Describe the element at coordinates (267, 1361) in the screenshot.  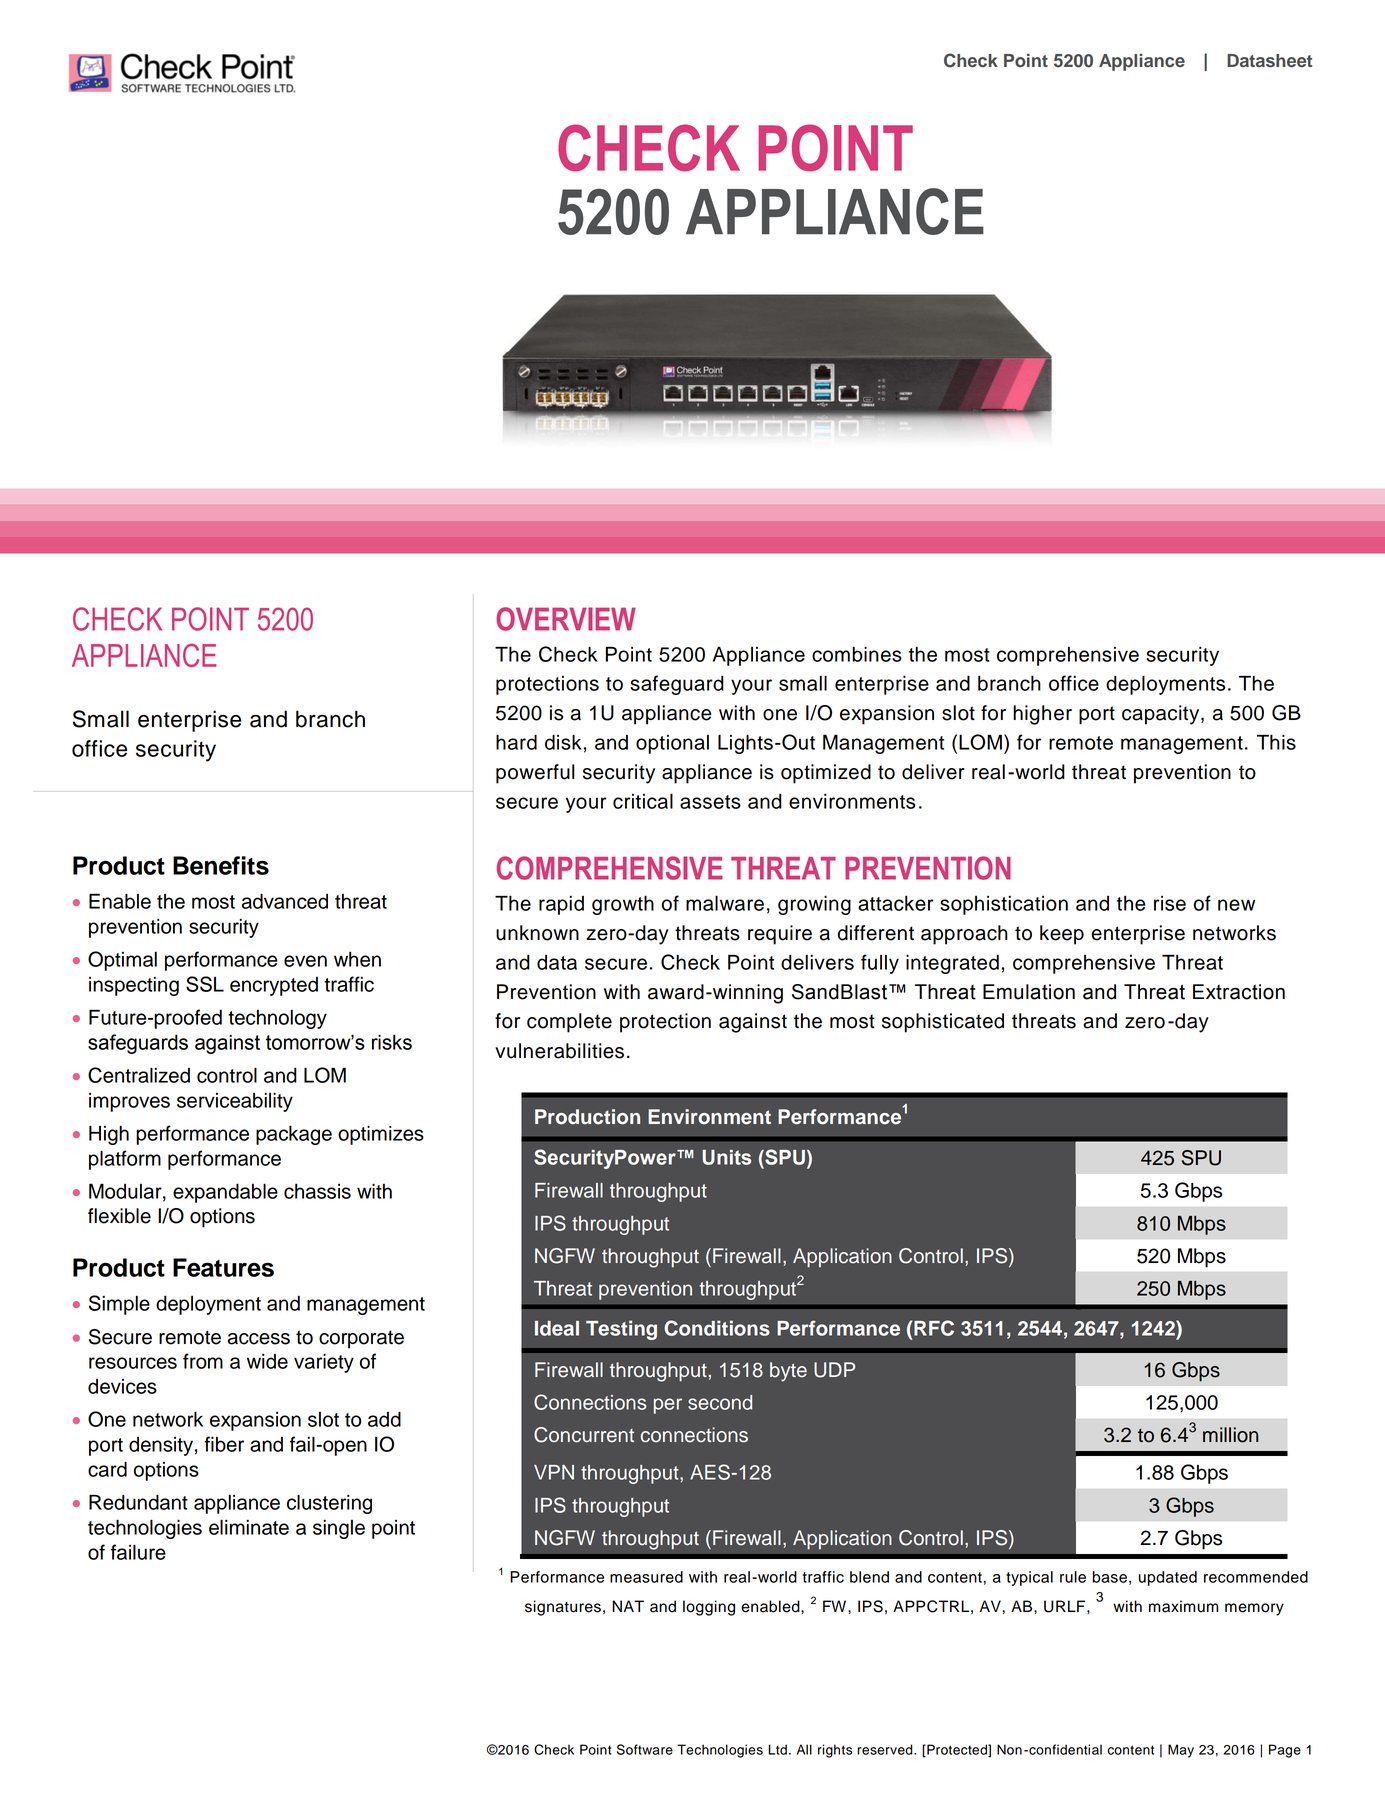
I see `wide` at that location.
